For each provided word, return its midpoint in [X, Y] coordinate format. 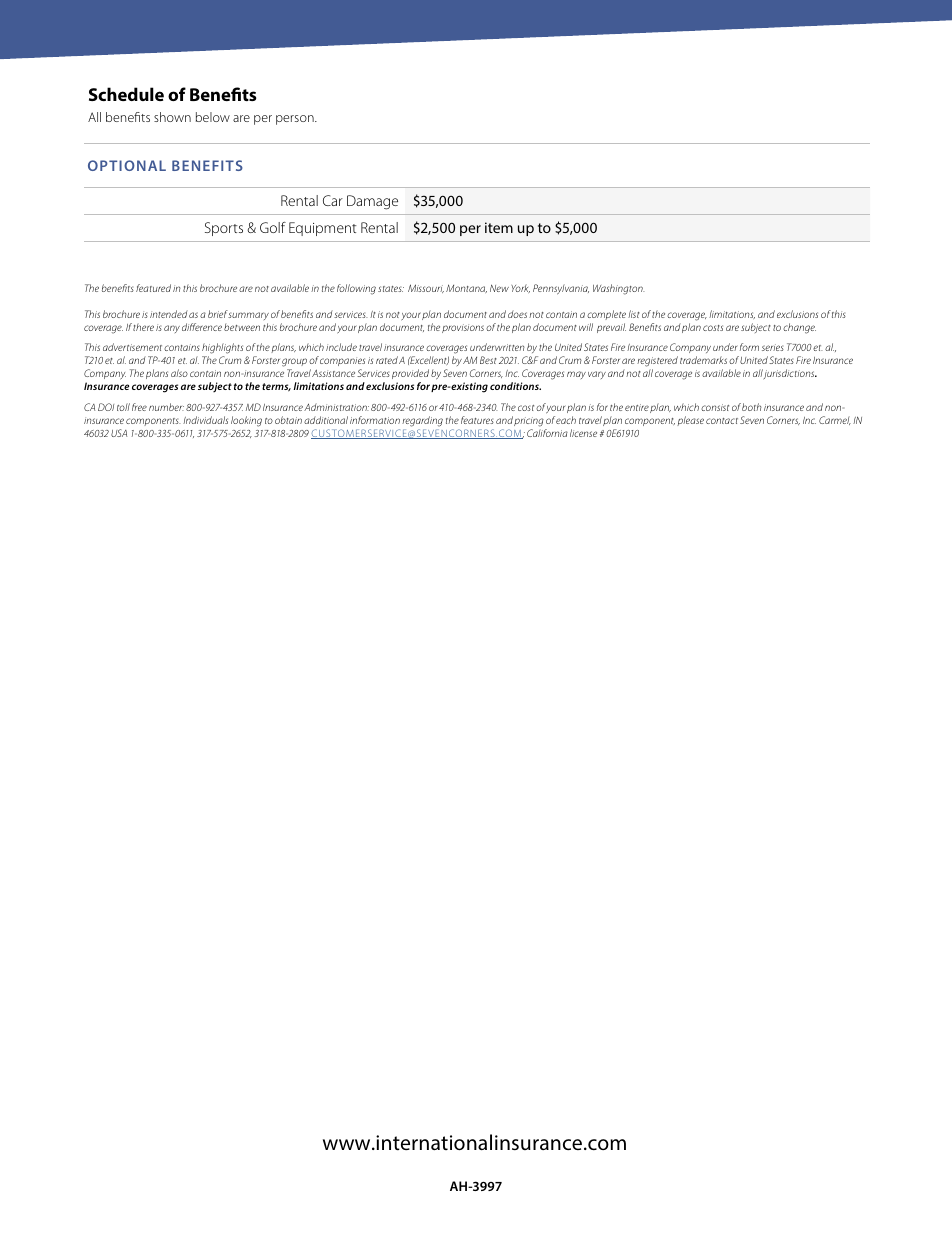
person [296, 120]
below [213, 117]
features [477, 420]
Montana [466, 288]
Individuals [205, 420]
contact [722, 421]
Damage [372, 202]
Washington [619, 289]
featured [153, 288]
